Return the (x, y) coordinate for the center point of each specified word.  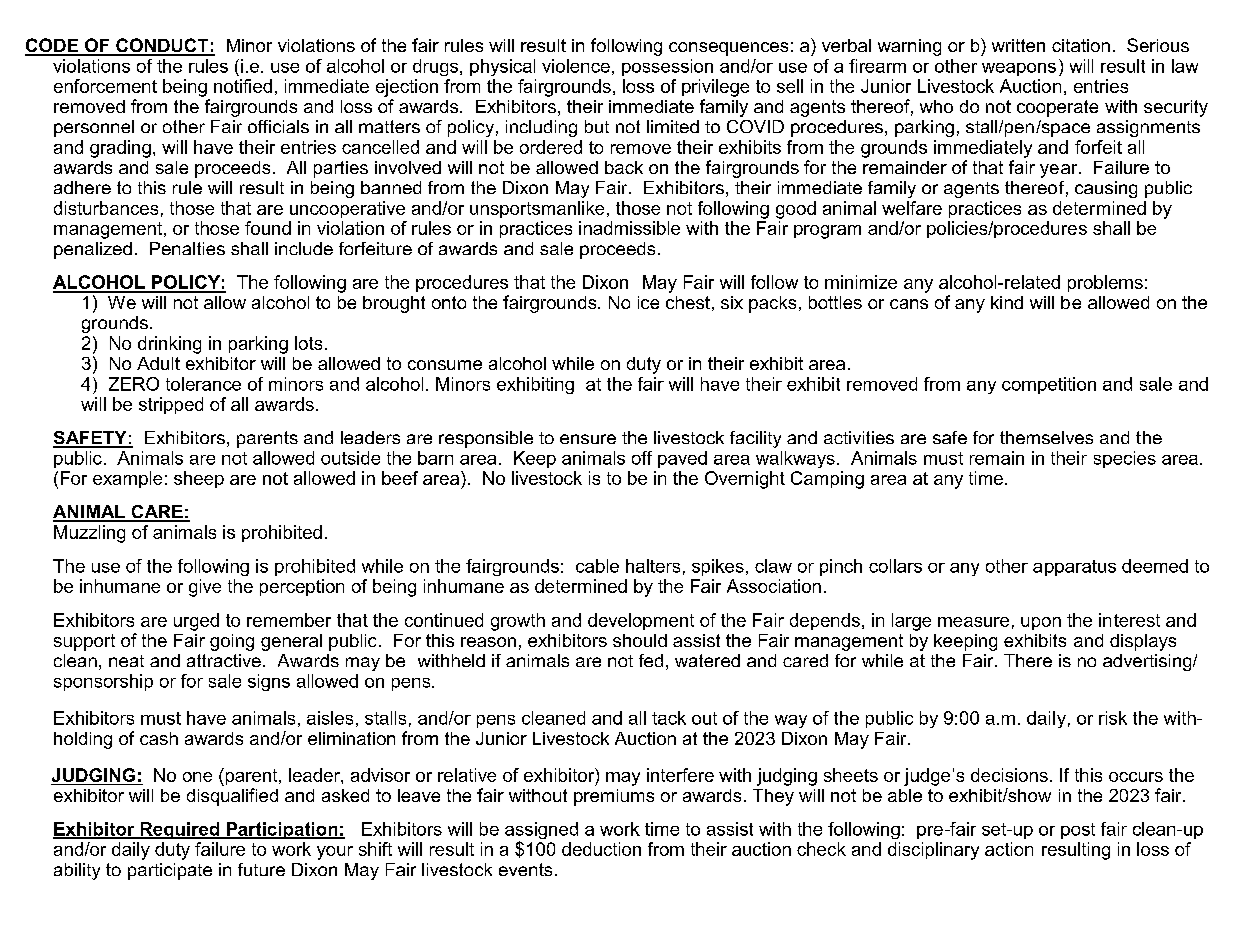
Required (180, 830)
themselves (1046, 437)
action (1009, 849)
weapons (1019, 69)
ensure (588, 439)
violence (576, 66)
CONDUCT (162, 46)
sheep (199, 479)
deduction (601, 849)
